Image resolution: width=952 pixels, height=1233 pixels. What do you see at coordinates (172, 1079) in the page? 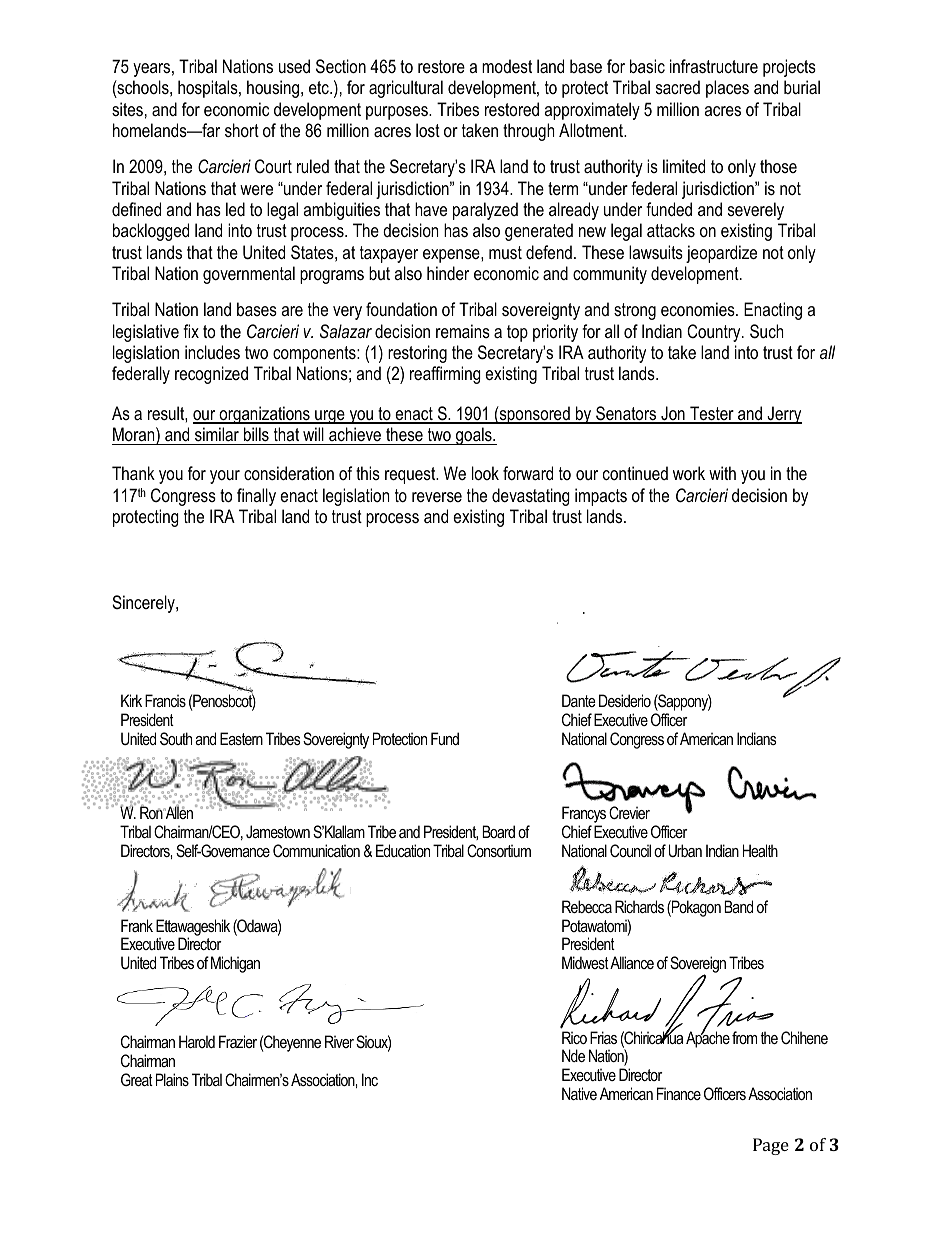
I see `Plains` at bounding box center [172, 1079].
